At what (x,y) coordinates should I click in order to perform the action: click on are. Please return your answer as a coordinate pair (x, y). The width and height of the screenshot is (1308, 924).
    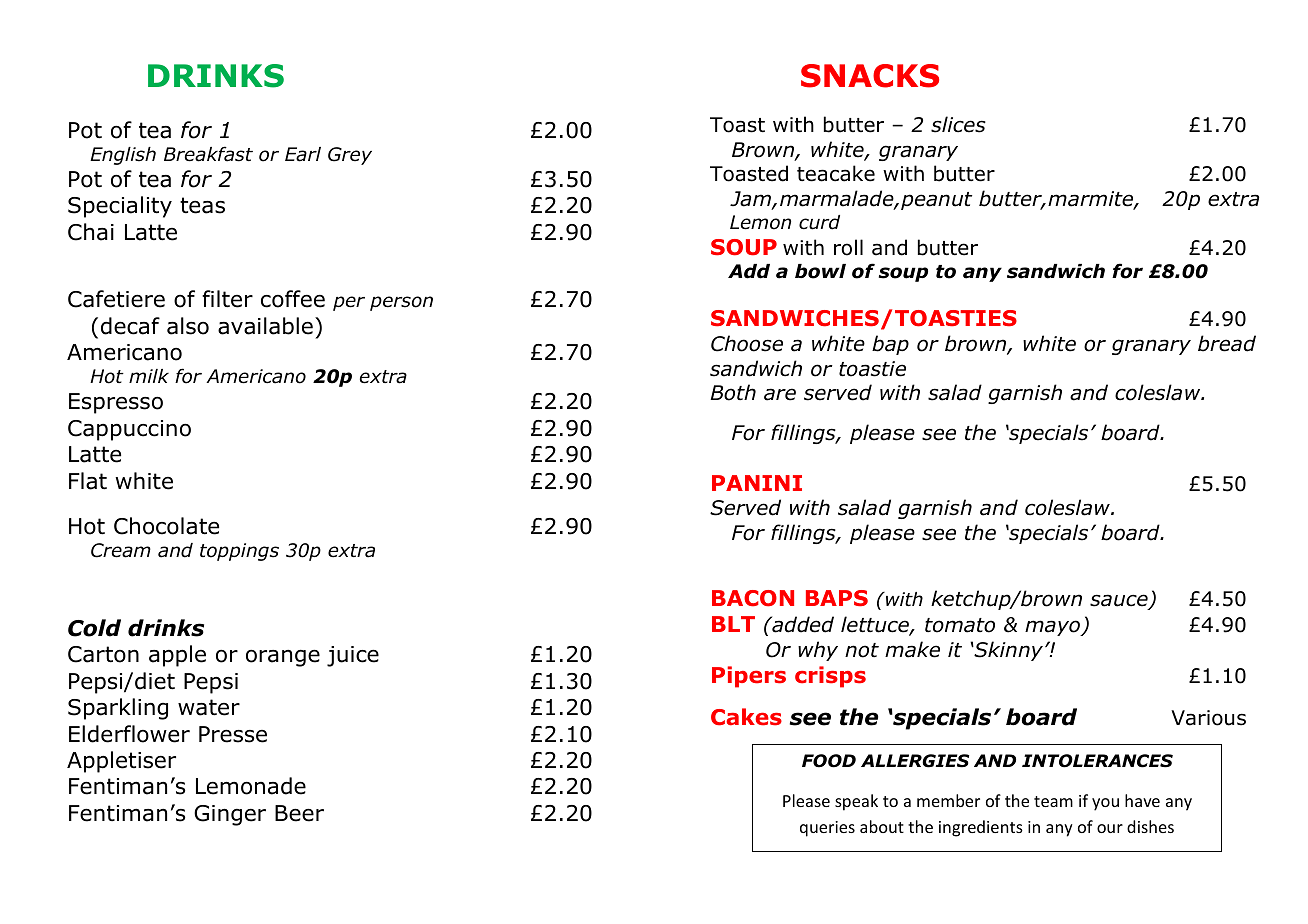
    Looking at the image, I should click on (780, 394).
